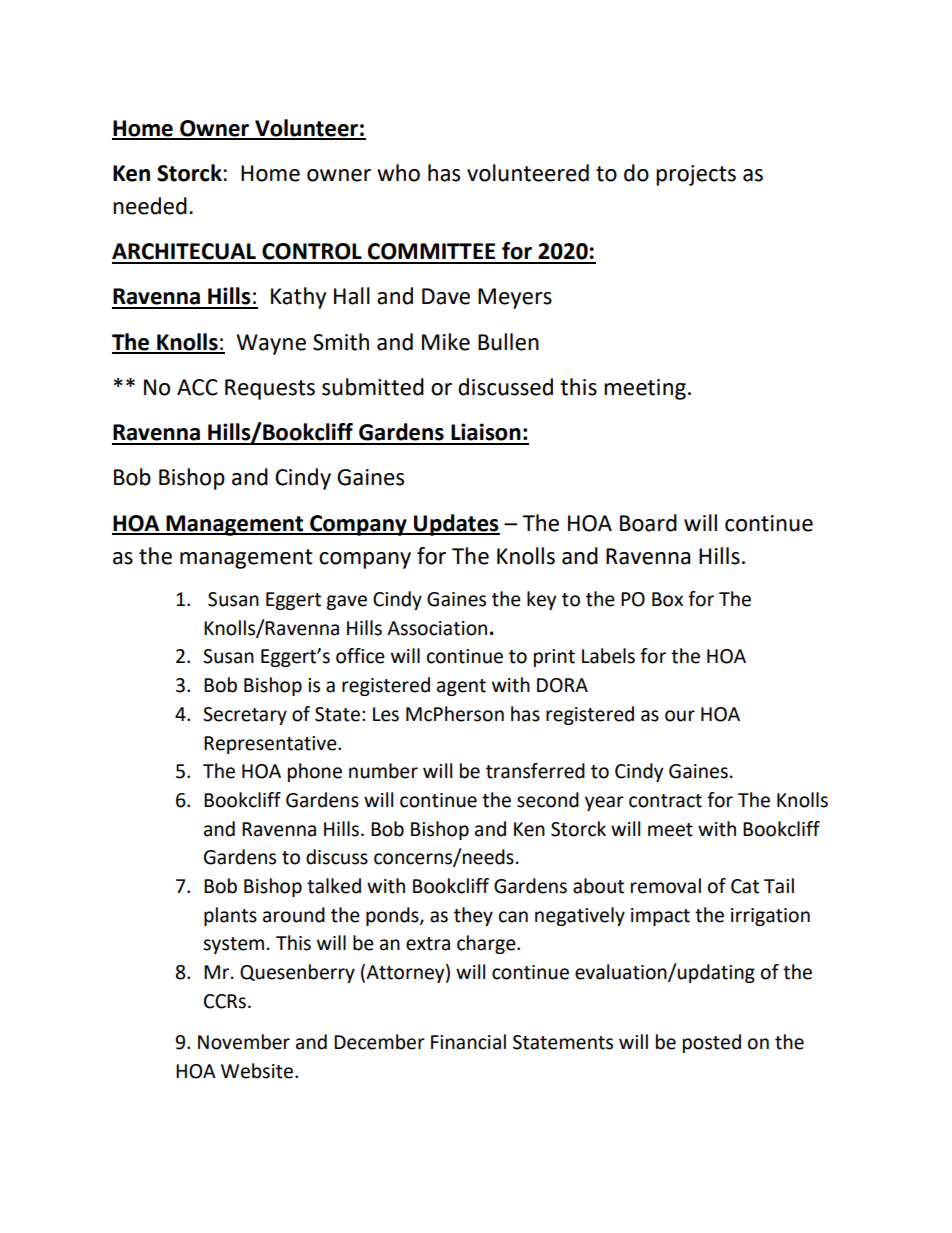  What do you see at coordinates (456, 525) in the document?
I see `Updates` at bounding box center [456, 525].
